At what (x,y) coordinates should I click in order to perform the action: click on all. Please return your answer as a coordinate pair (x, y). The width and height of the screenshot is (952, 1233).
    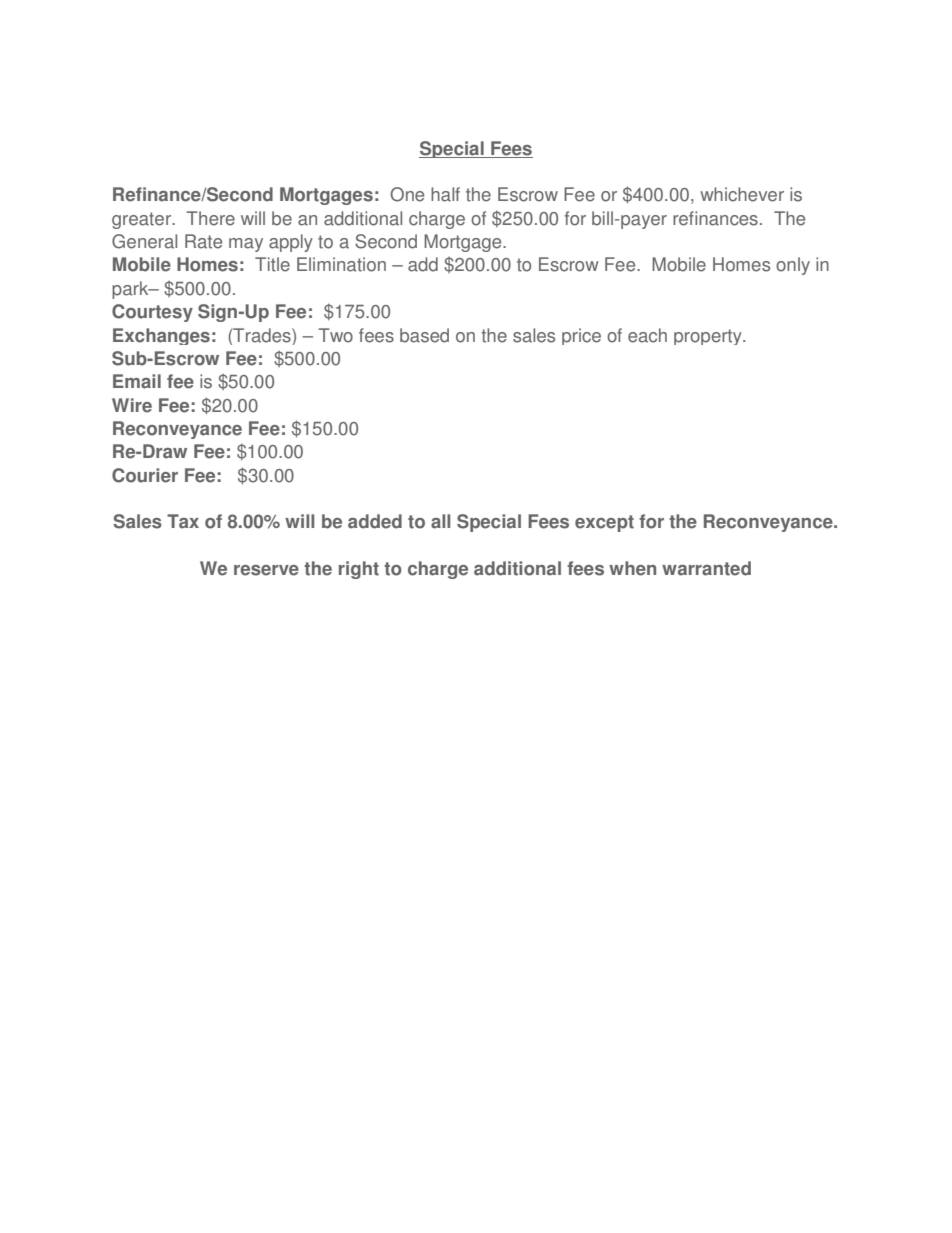
    Looking at the image, I should click on (440, 521).
